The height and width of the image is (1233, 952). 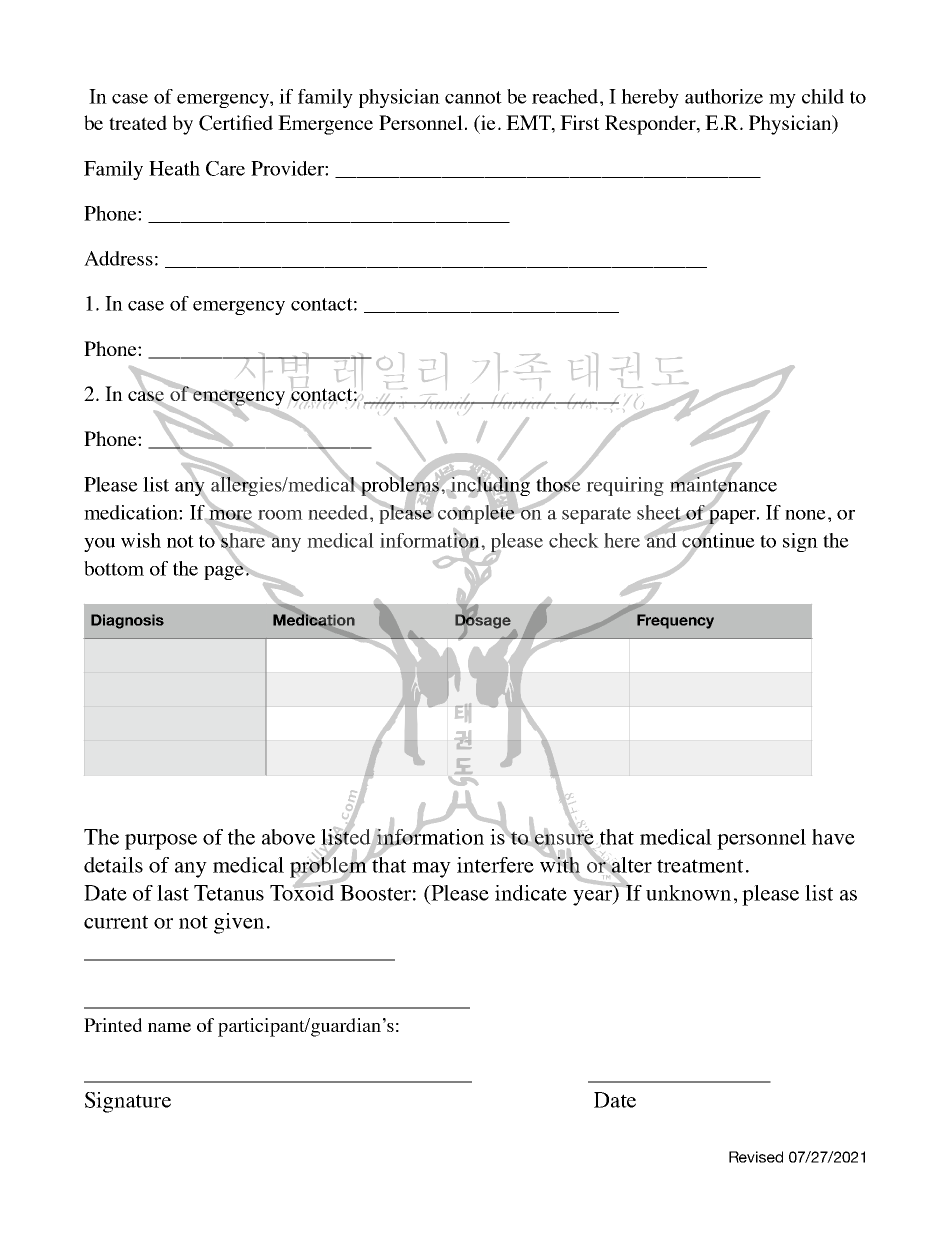 What do you see at coordinates (833, 837) in the image?
I see `have` at bounding box center [833, 837].
